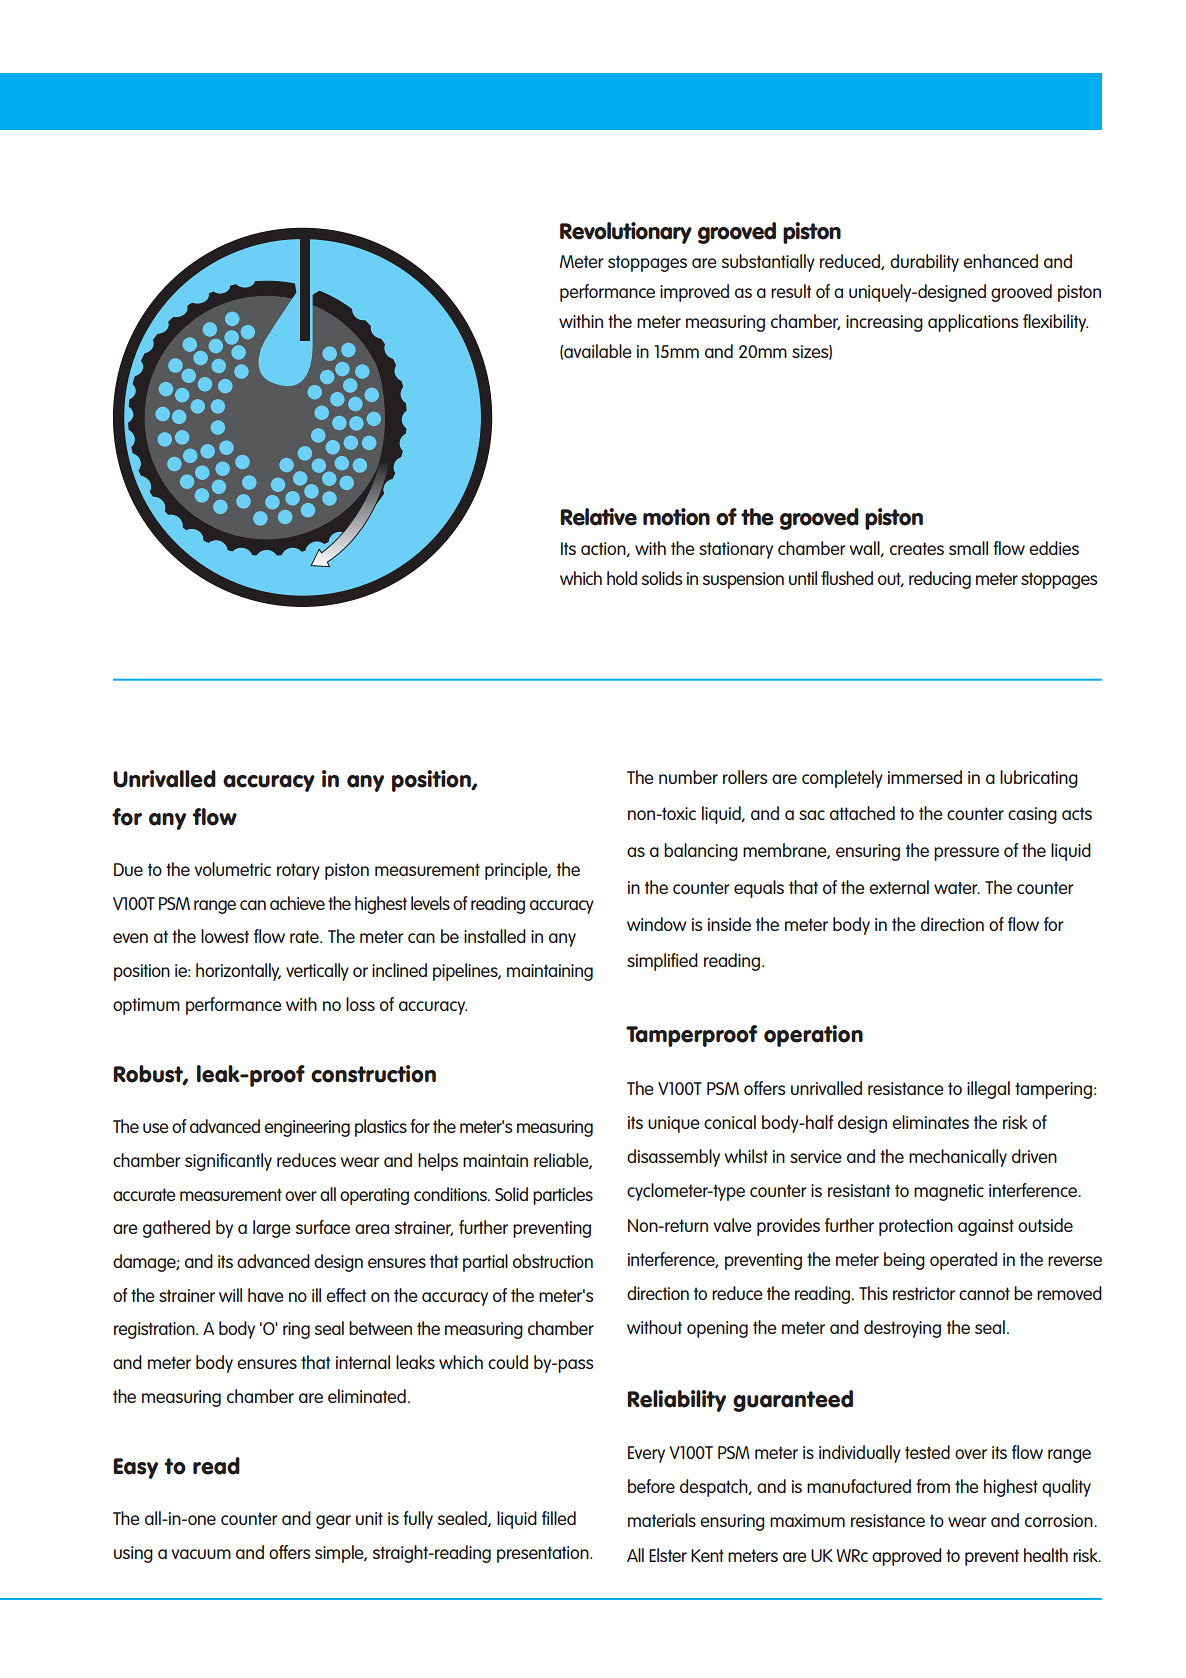  I want to click on water, so click(957, 887).
